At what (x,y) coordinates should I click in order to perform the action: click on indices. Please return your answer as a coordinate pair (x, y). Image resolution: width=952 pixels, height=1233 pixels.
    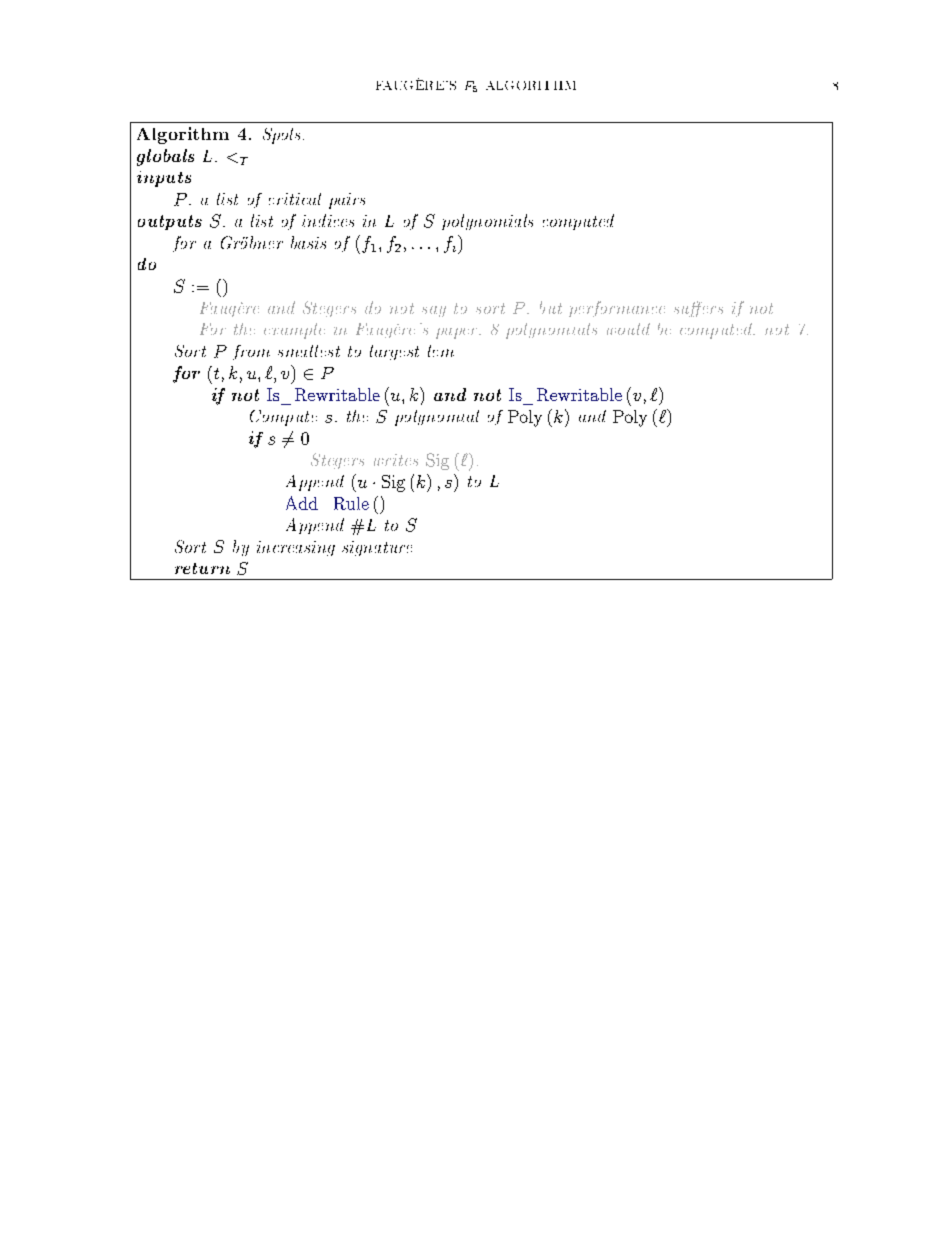
    Looking at the image, I should click on (328, 220).
